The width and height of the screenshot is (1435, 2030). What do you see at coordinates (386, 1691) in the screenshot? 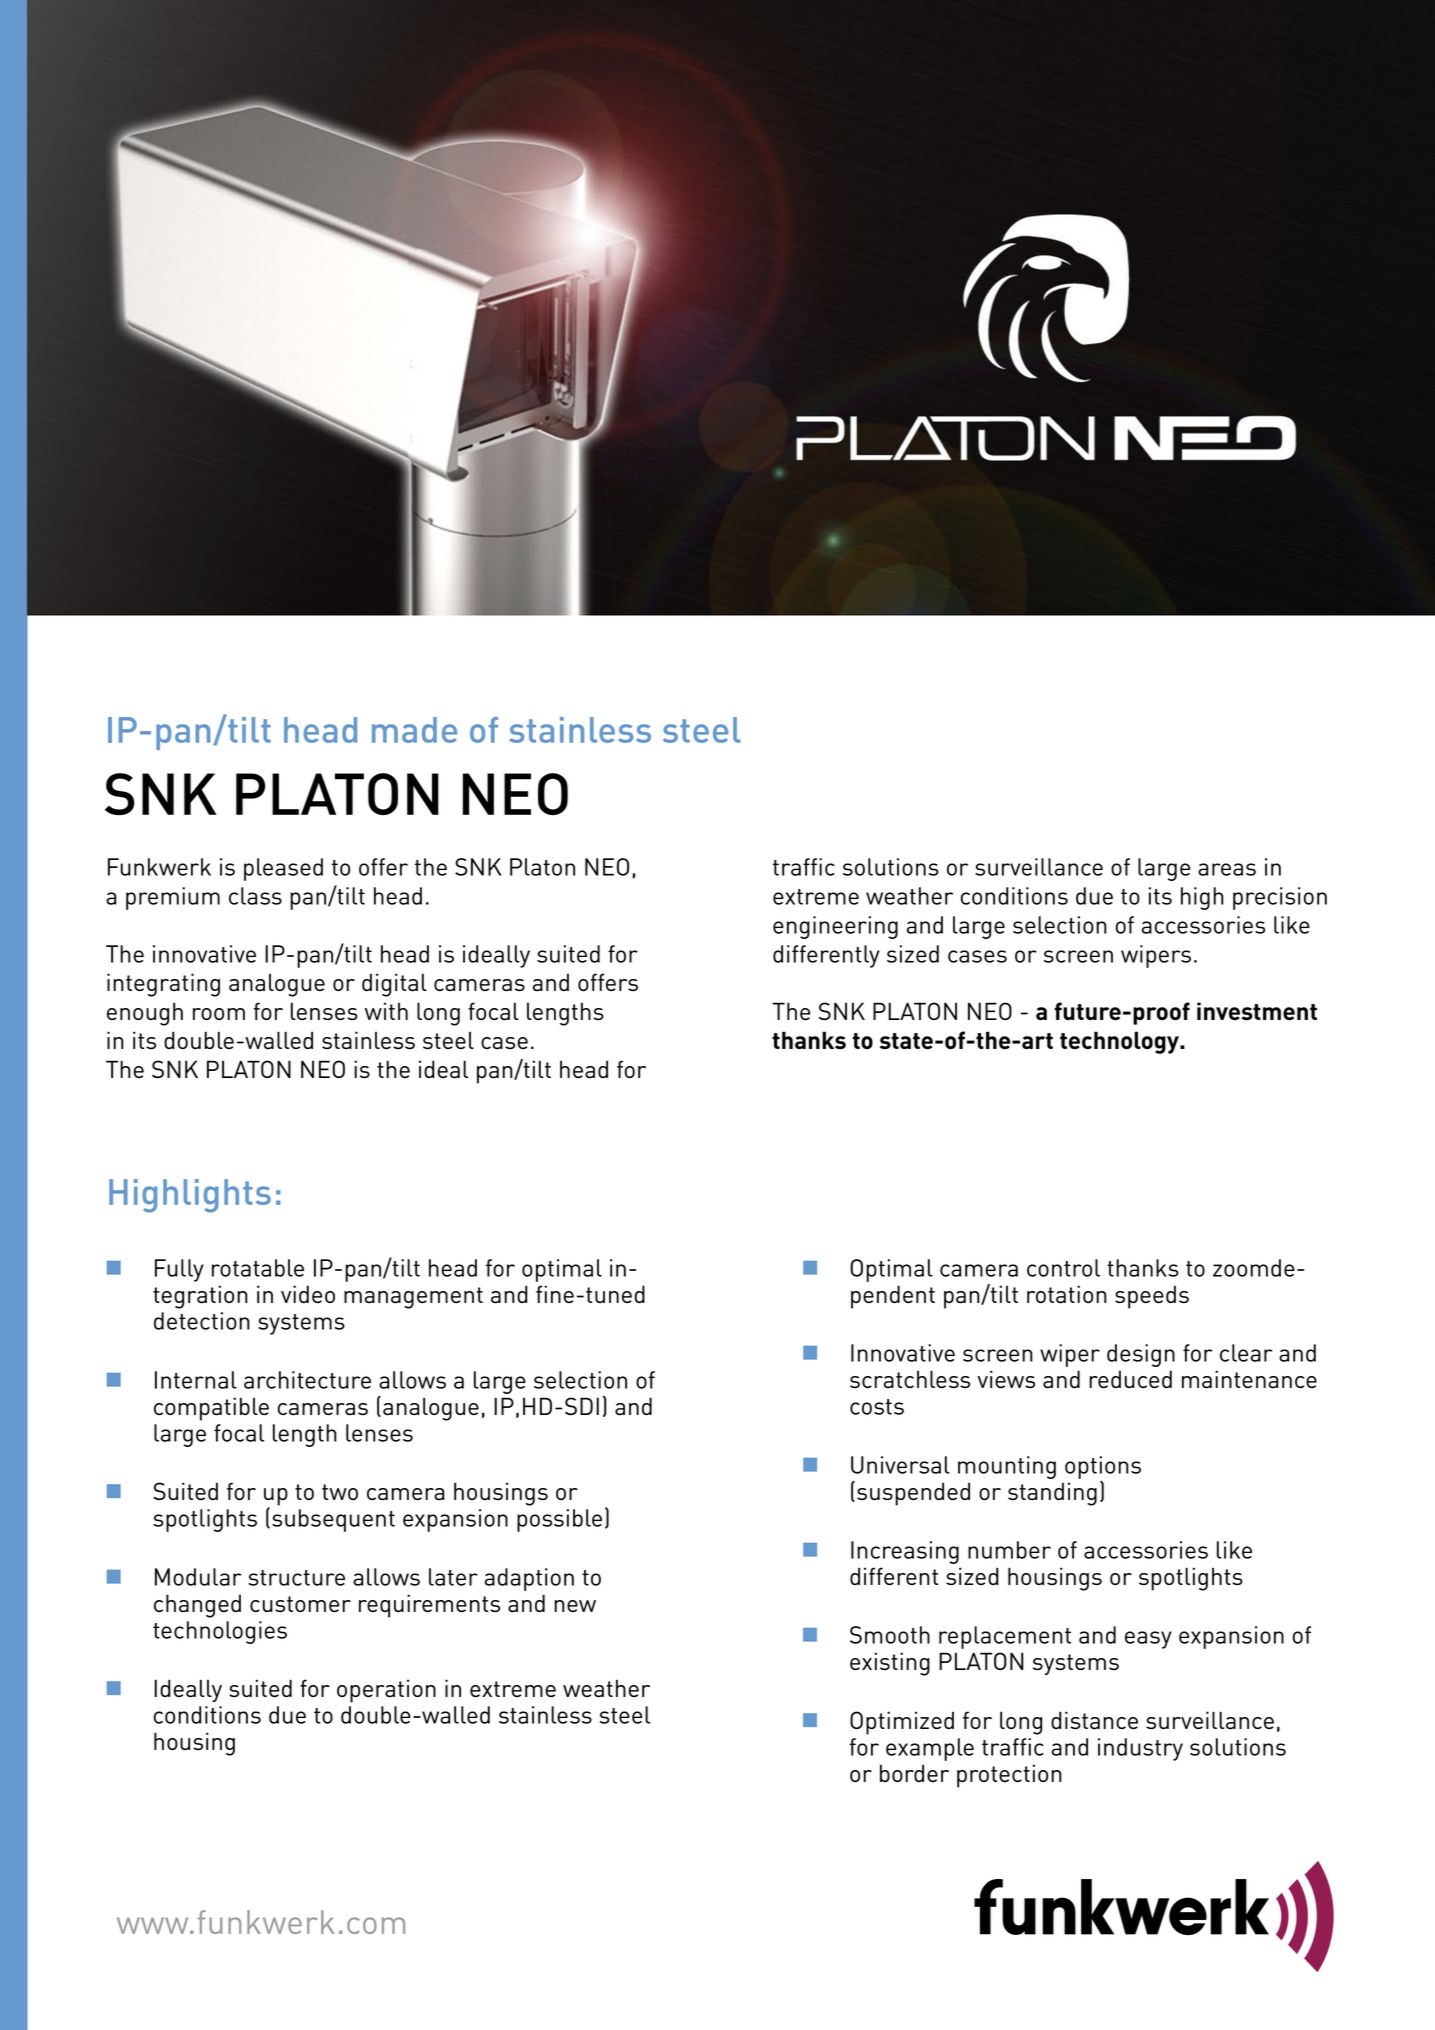
I see `operation` at bounding box center [386, 1691].
